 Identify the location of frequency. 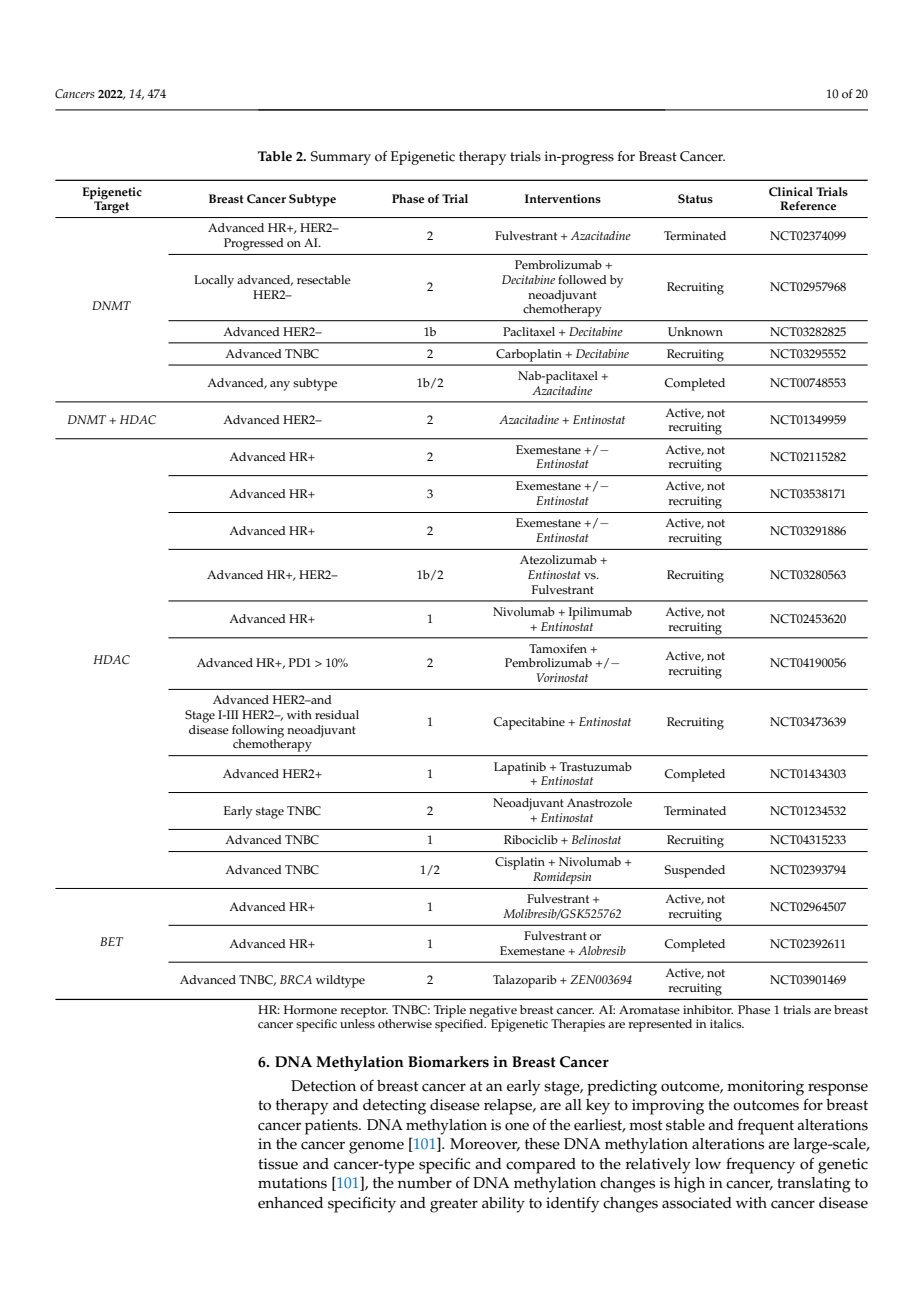
(760, 1165).
